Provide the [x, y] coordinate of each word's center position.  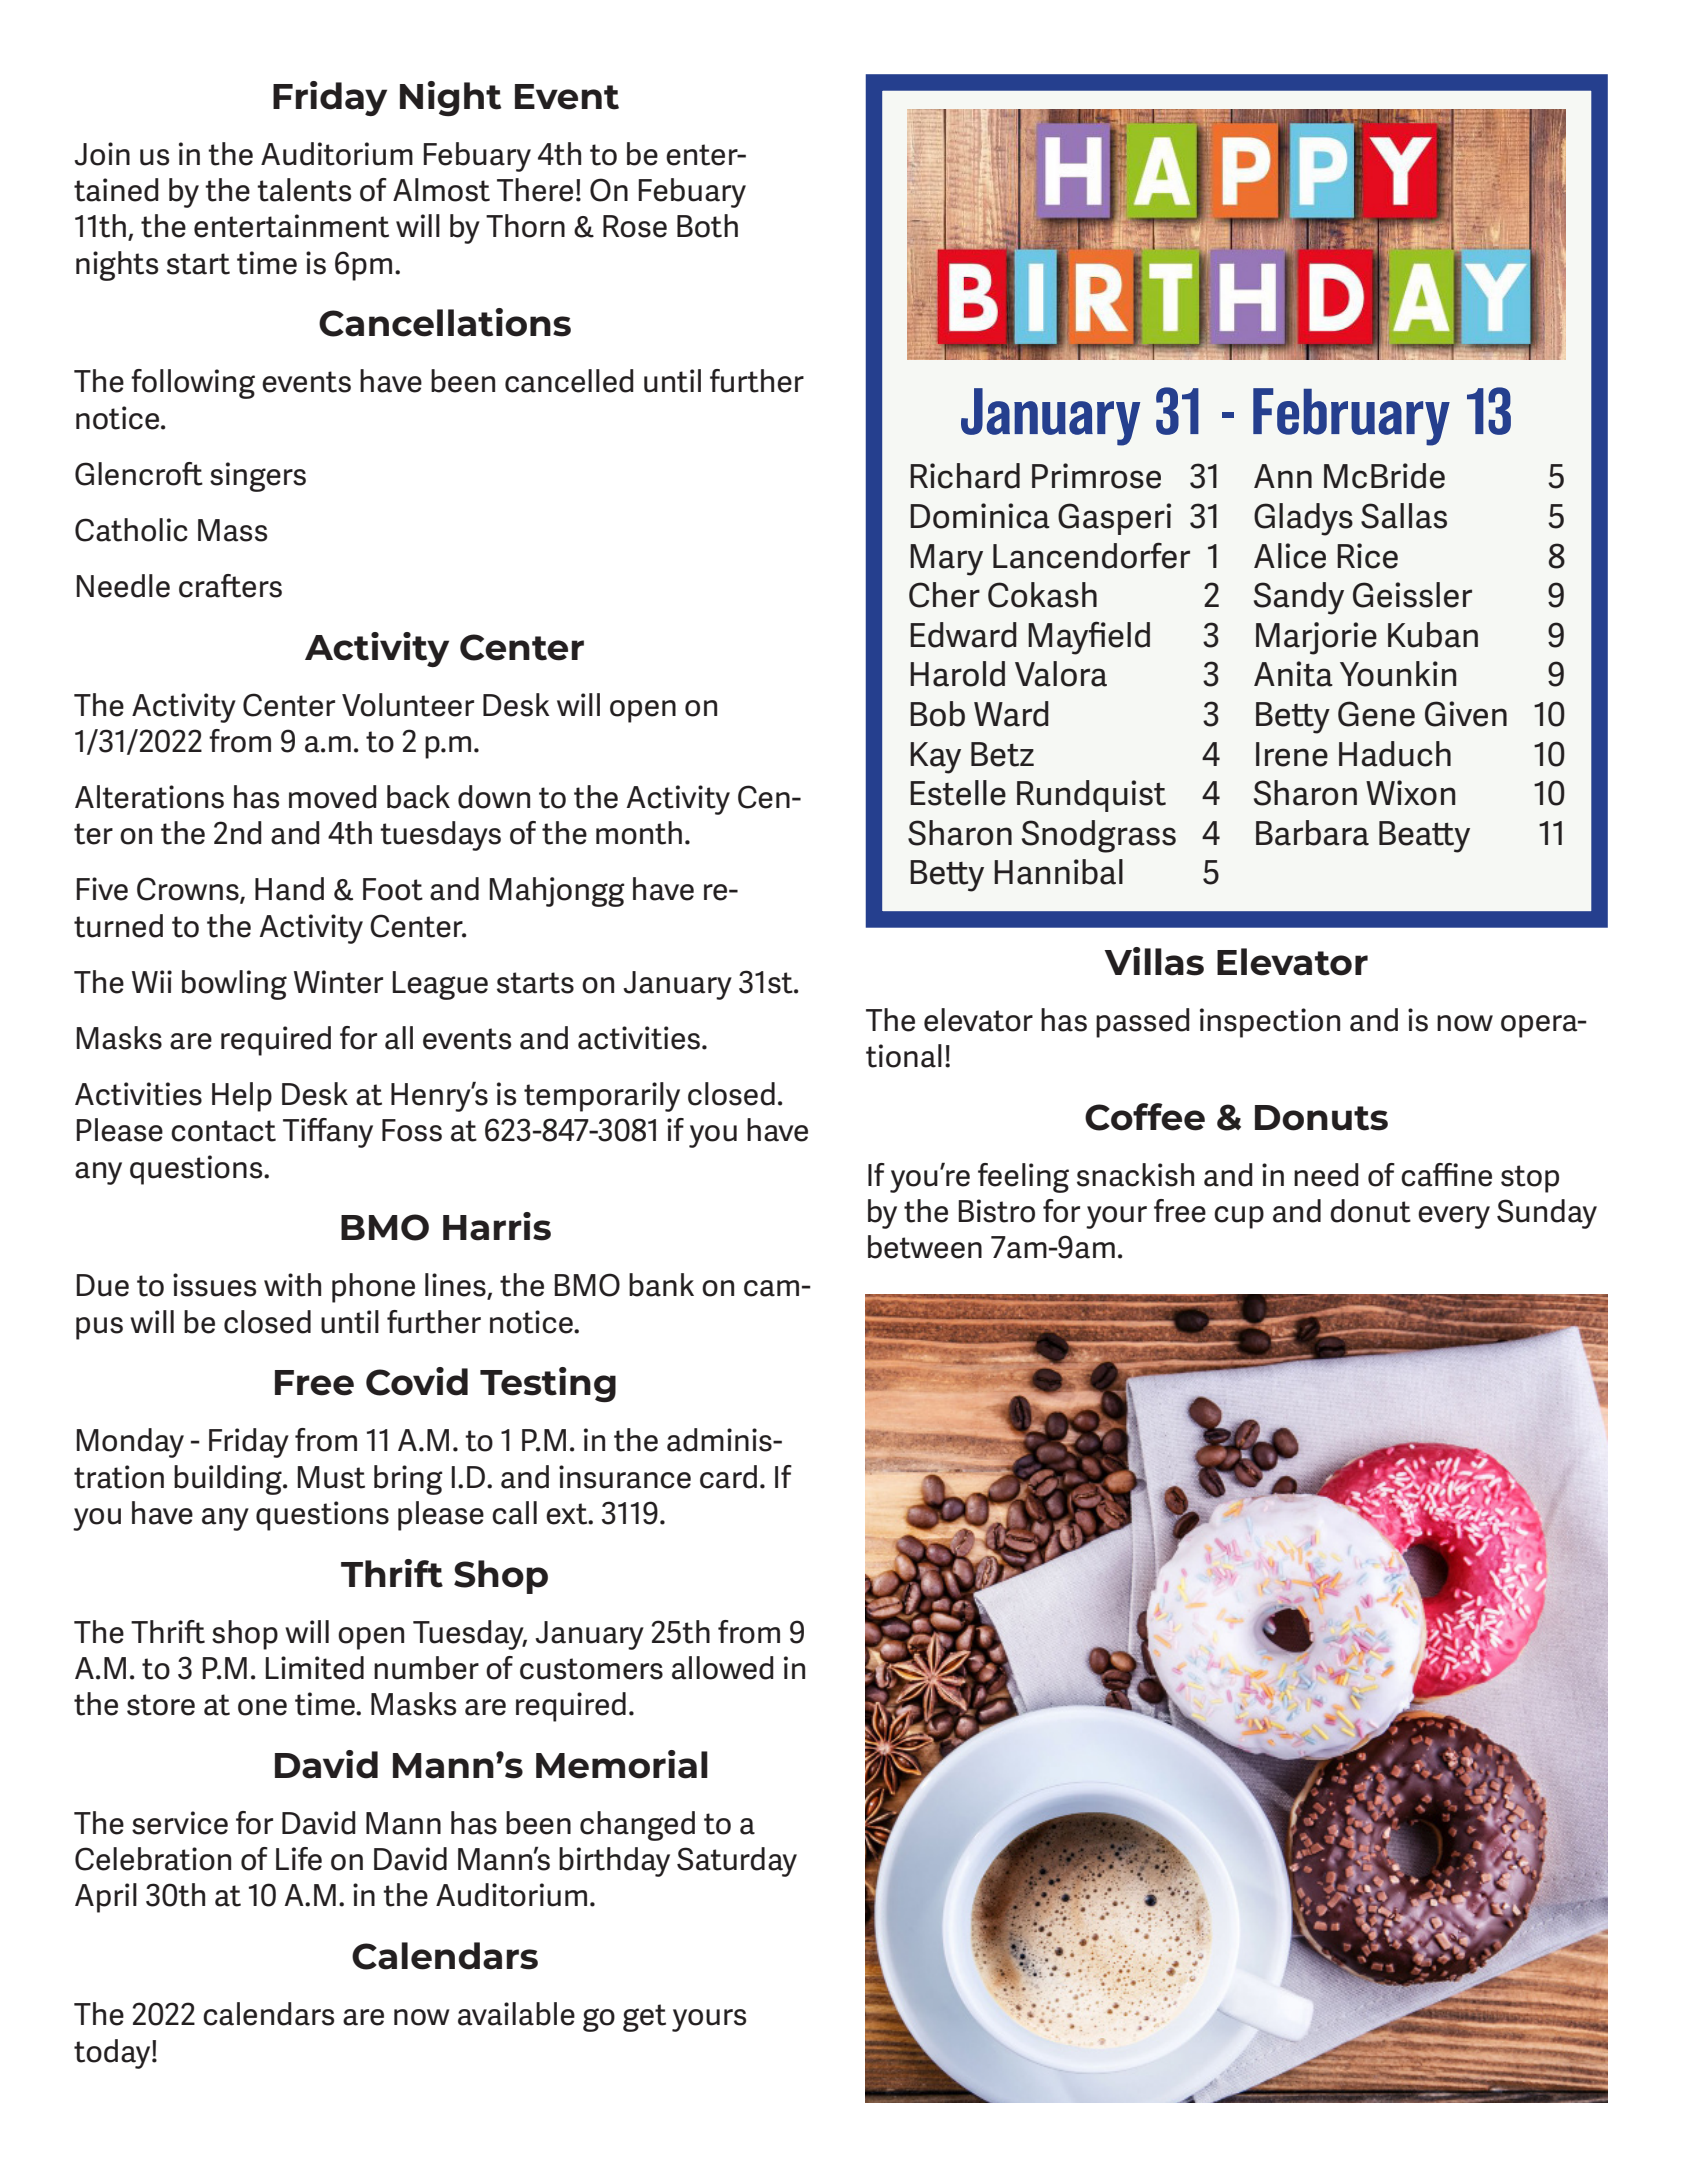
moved [333, 797]
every [1454, 1217]
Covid [417, 1381]
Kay [935, 758]
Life [299, 1859]
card [728, 1477]
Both [707, 226]
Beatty [1424, 837]
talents [304, 190]
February [1351, 417]
